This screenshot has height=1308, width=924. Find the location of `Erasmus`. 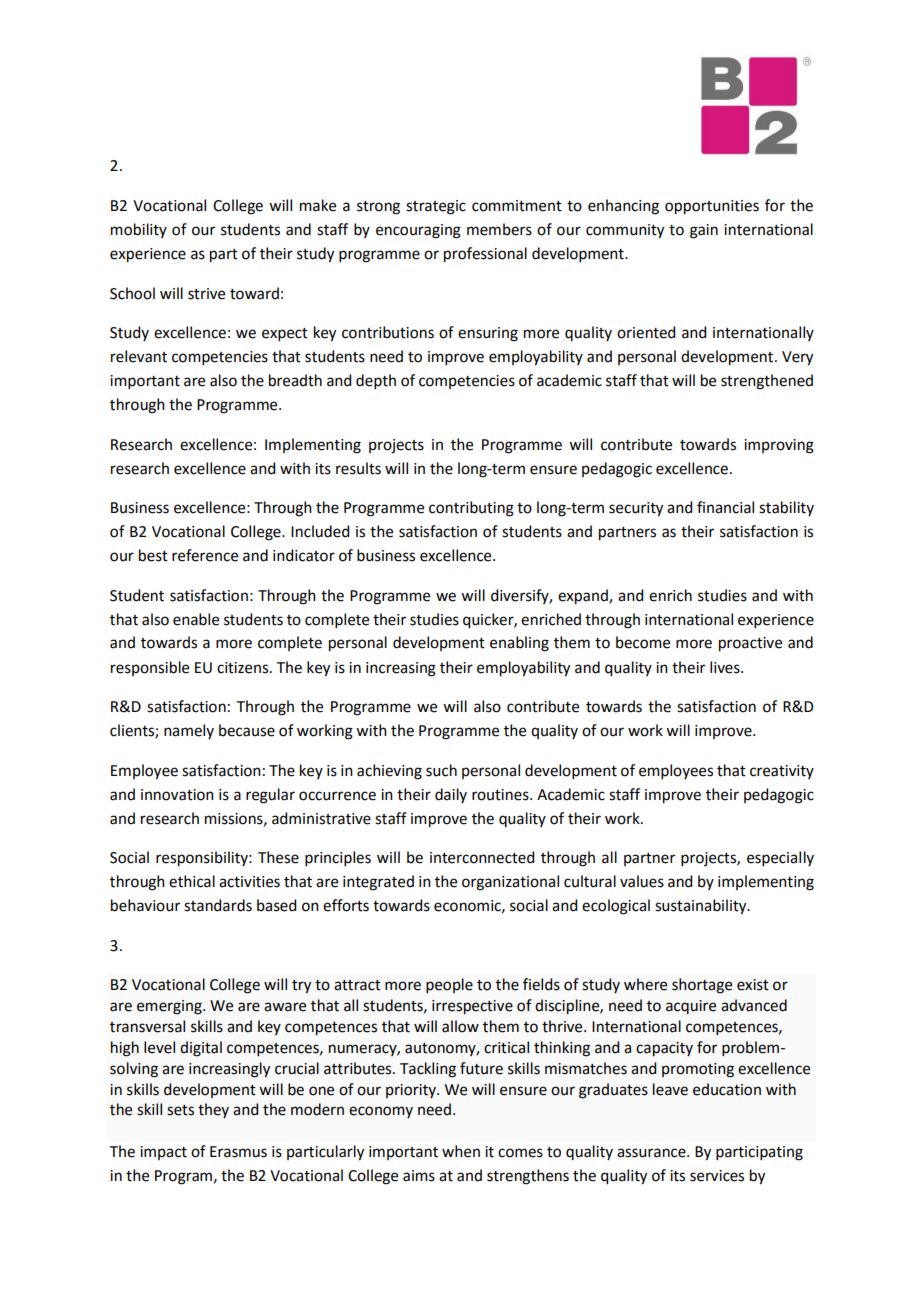

Erasmus is located at coordinates (238, 1152).
